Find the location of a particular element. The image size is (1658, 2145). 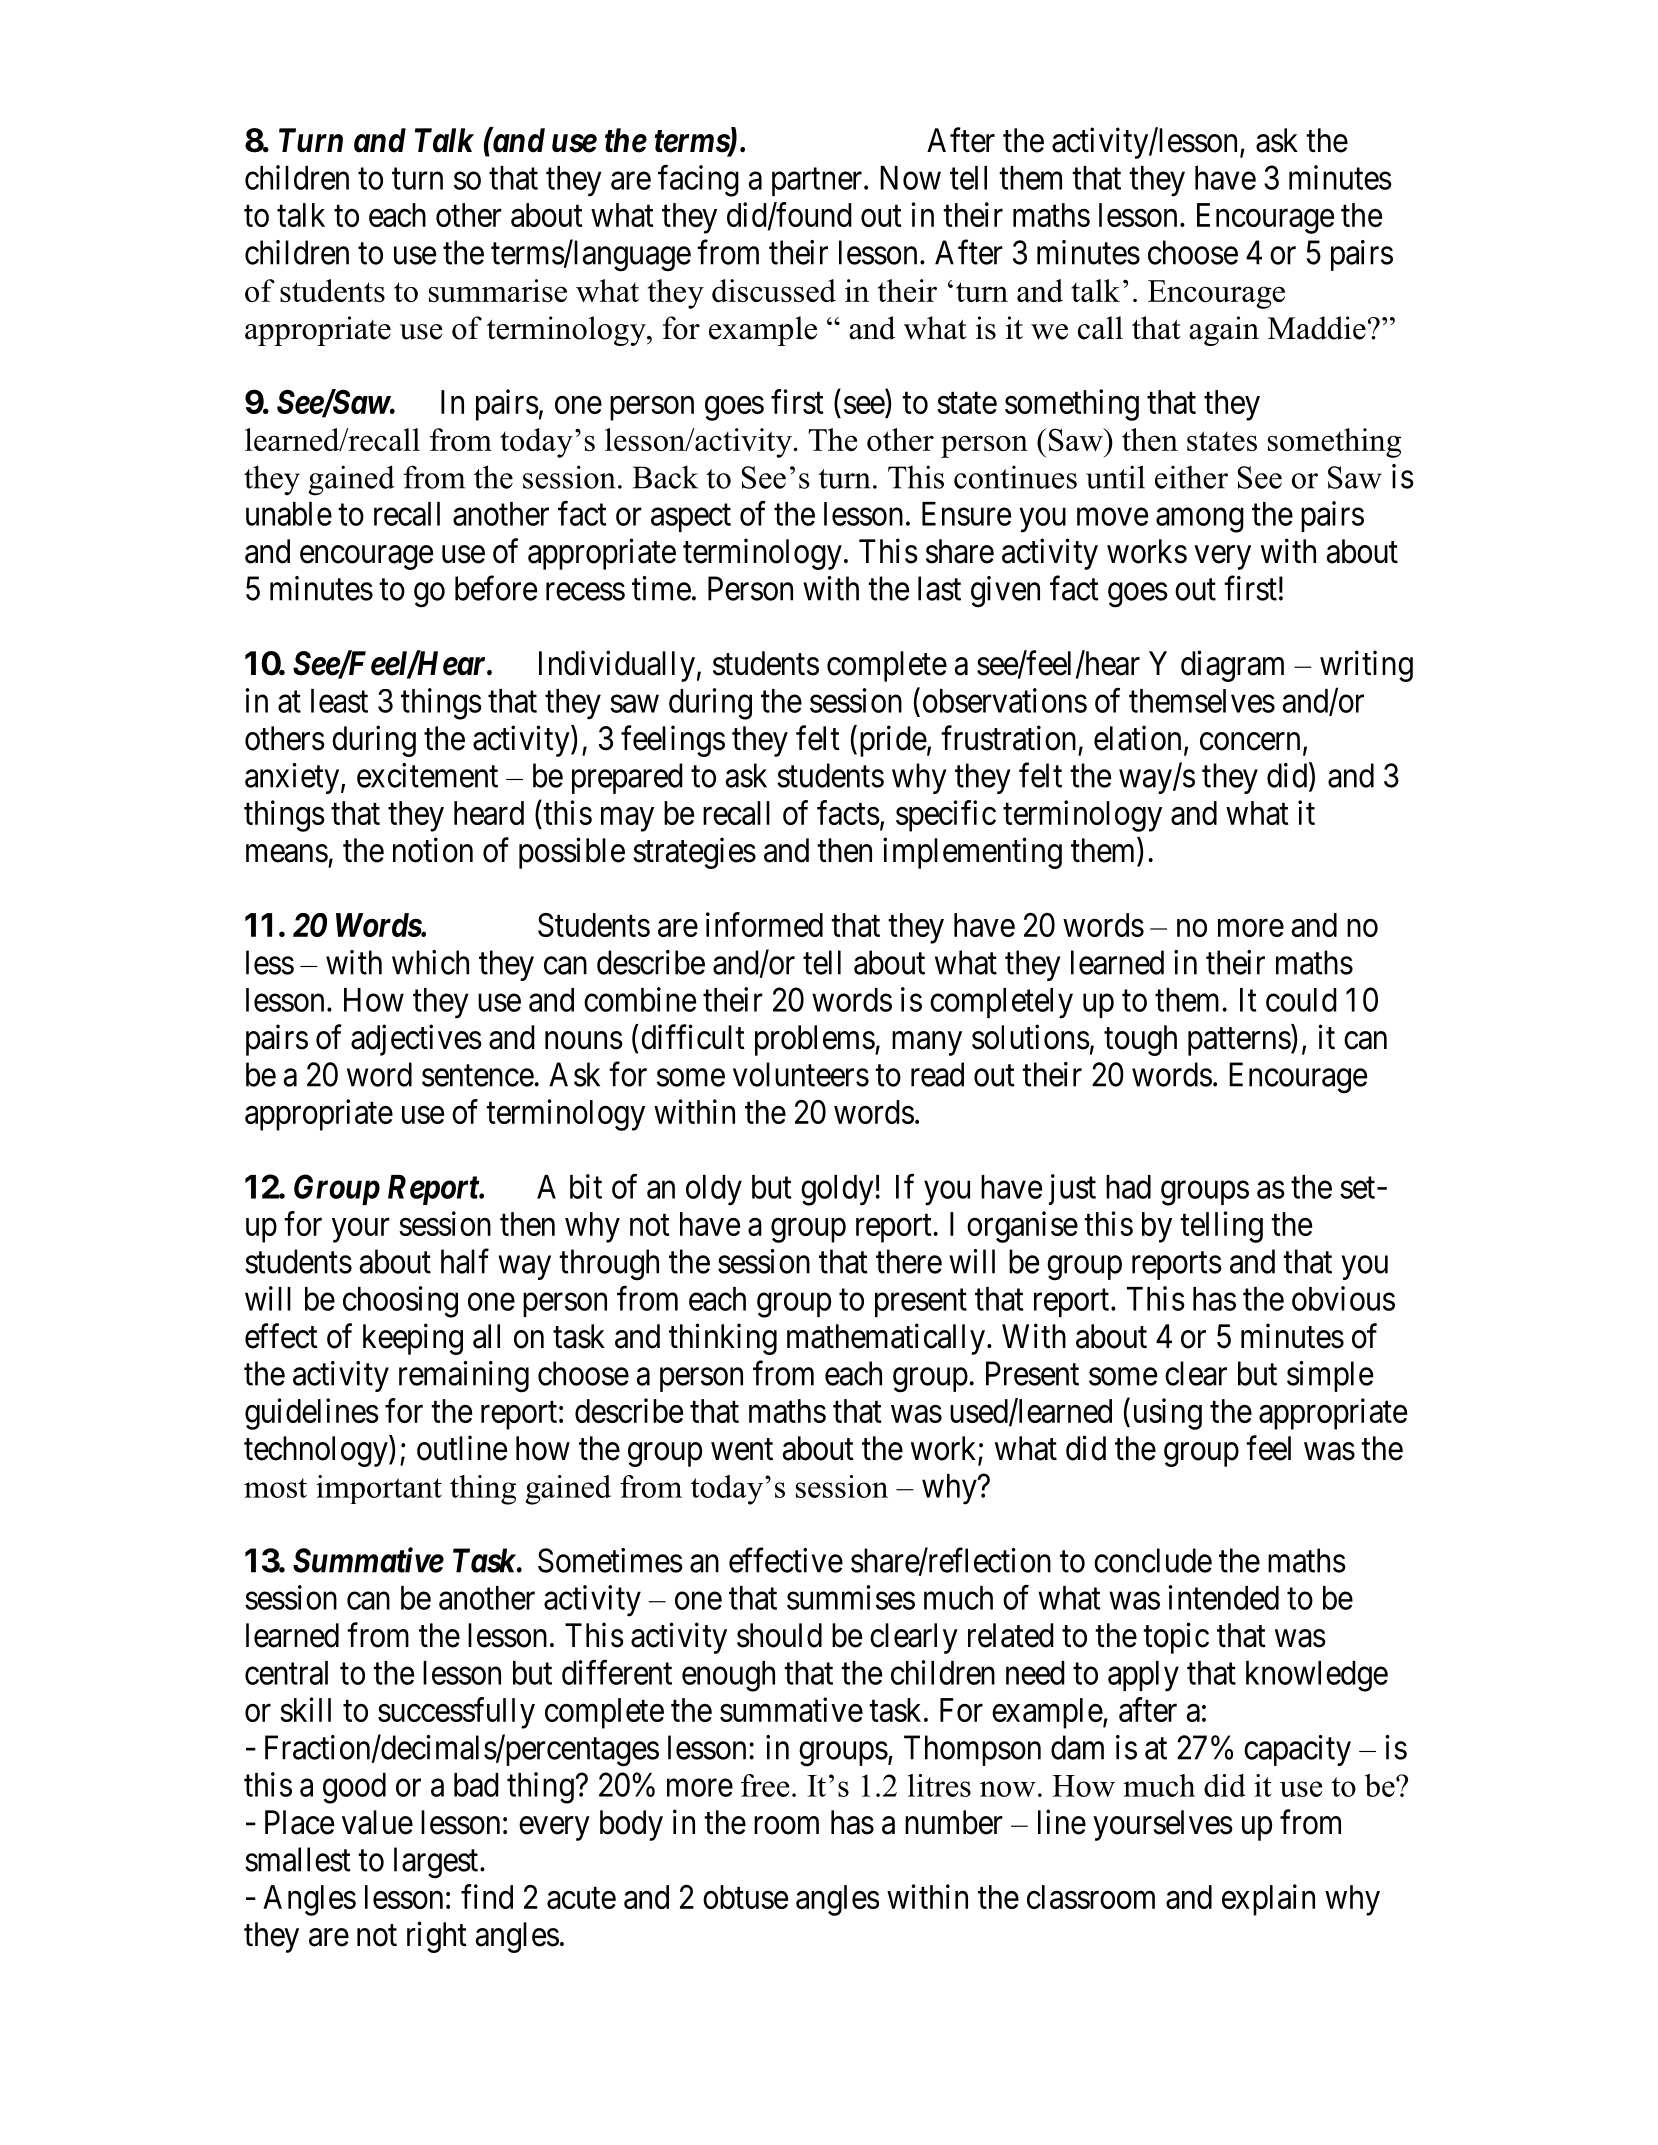

explain is located at coordinates (1268, 1900).
